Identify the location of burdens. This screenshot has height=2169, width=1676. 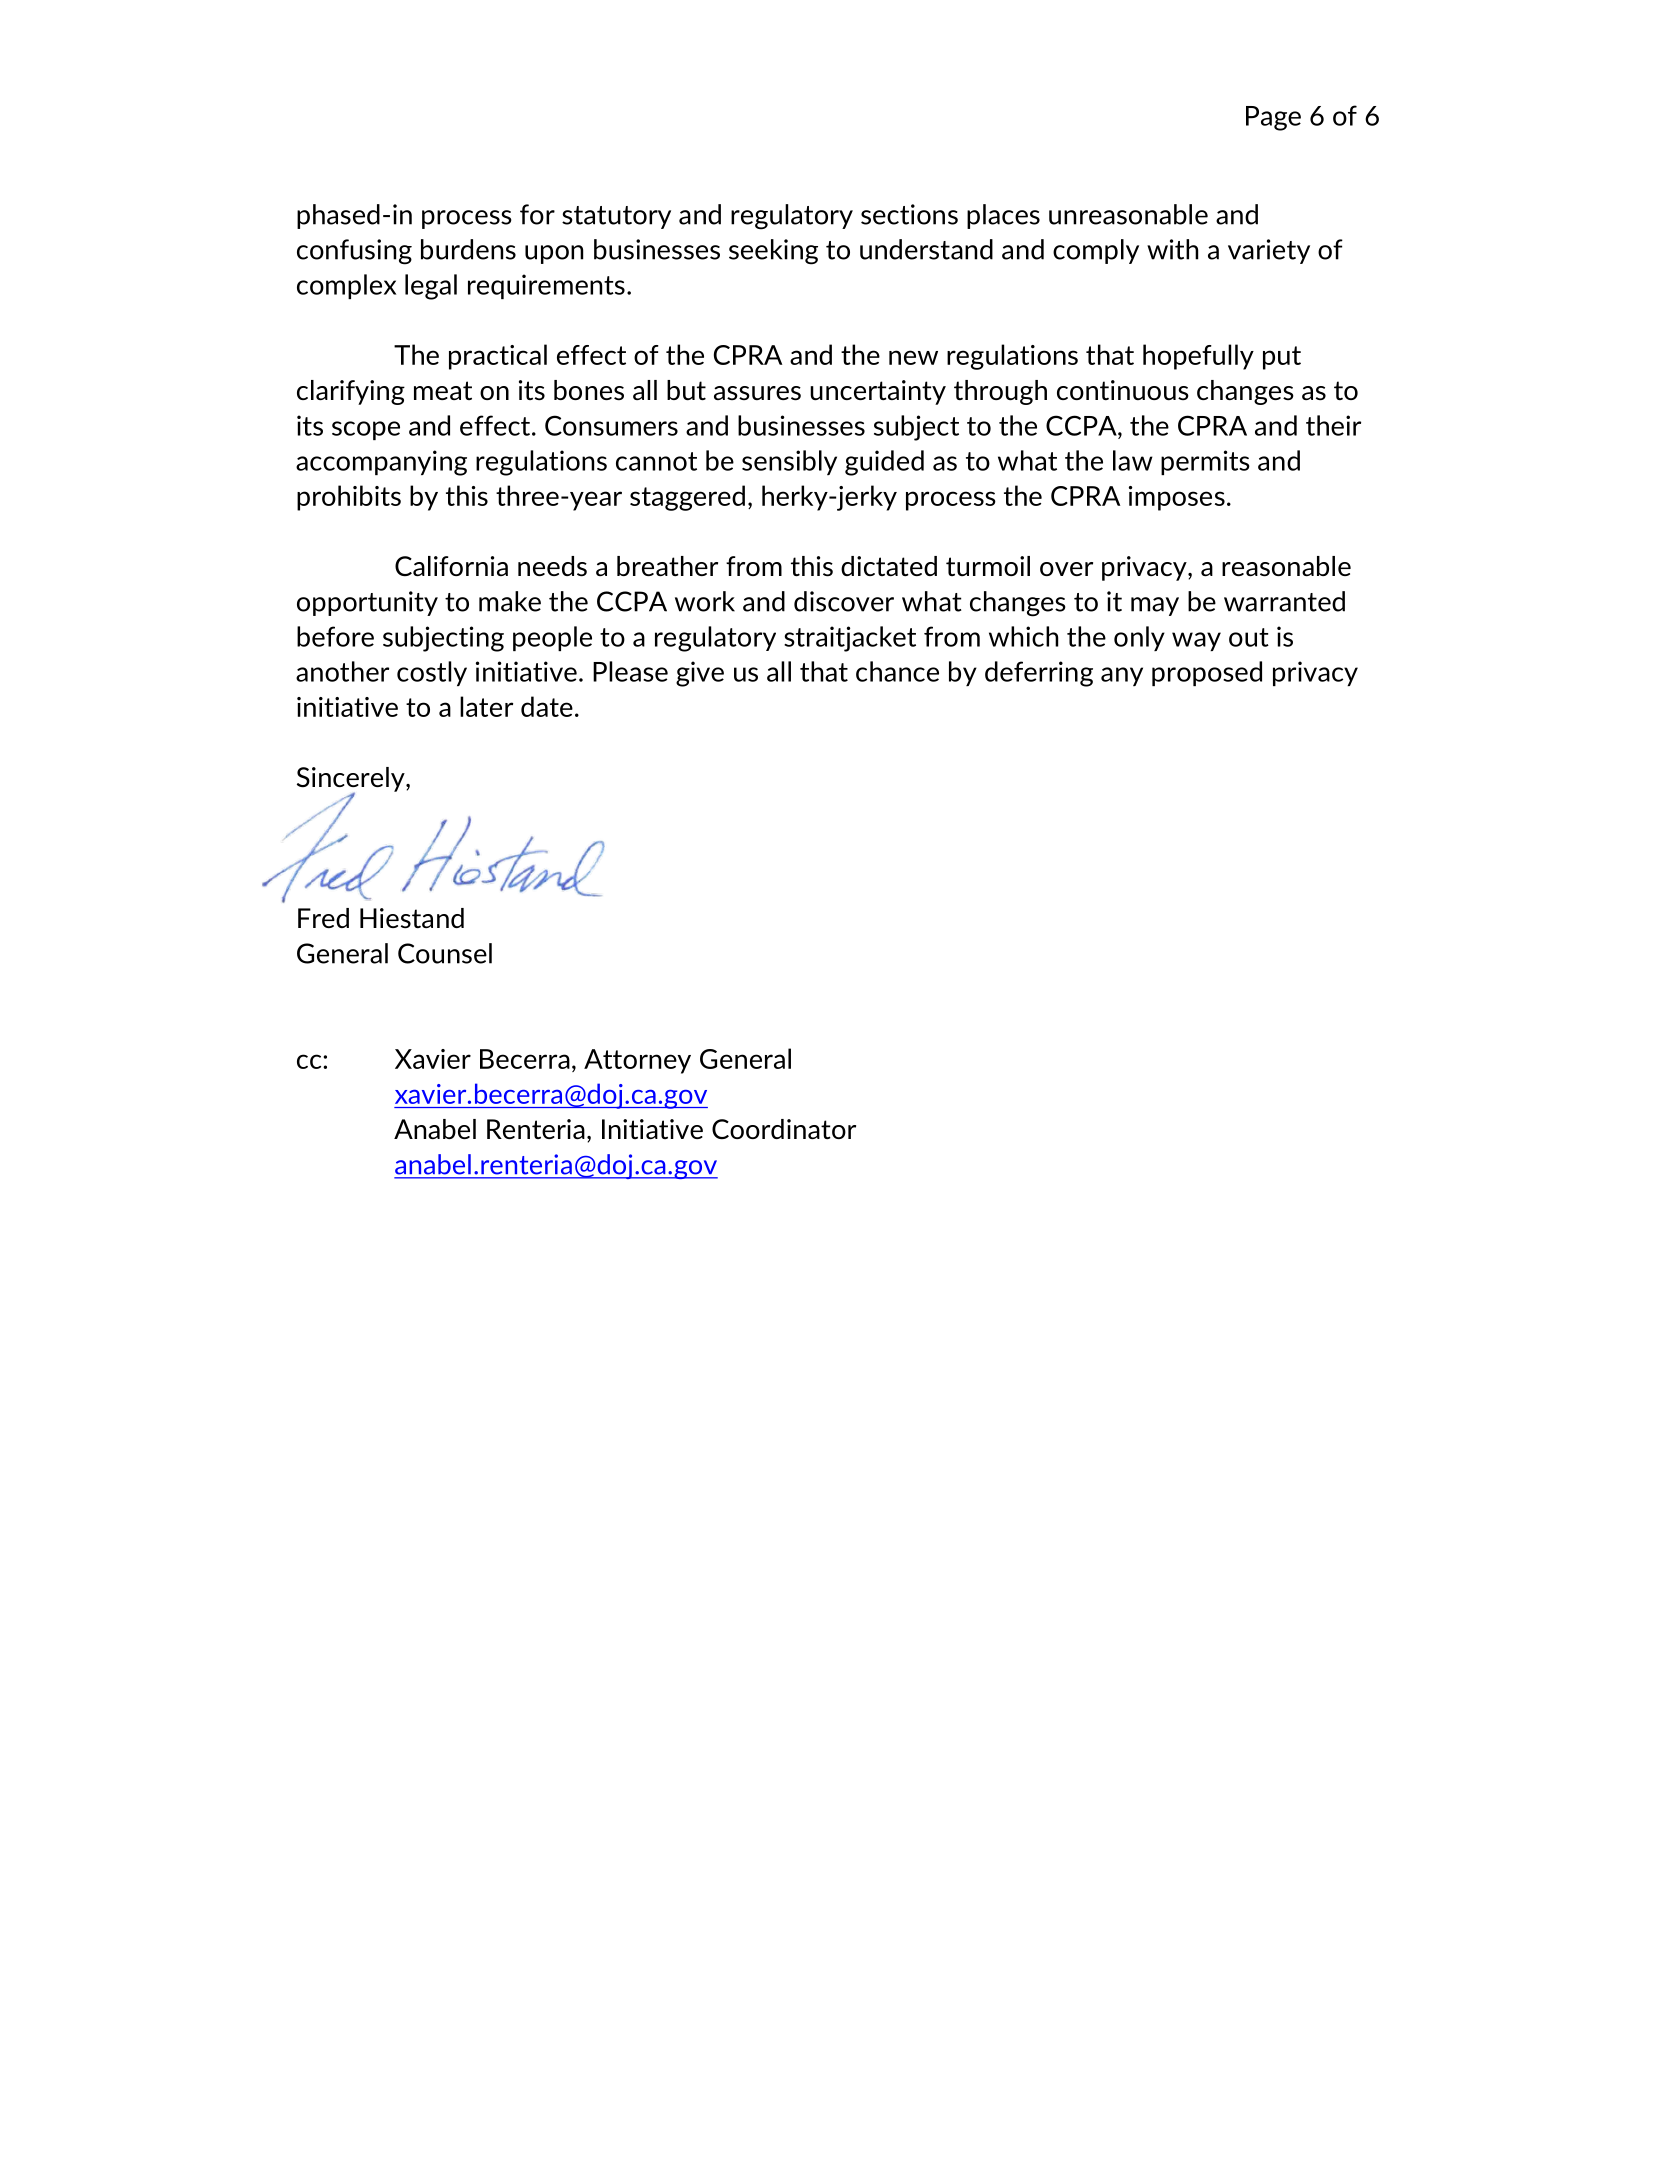
(468, 249).
